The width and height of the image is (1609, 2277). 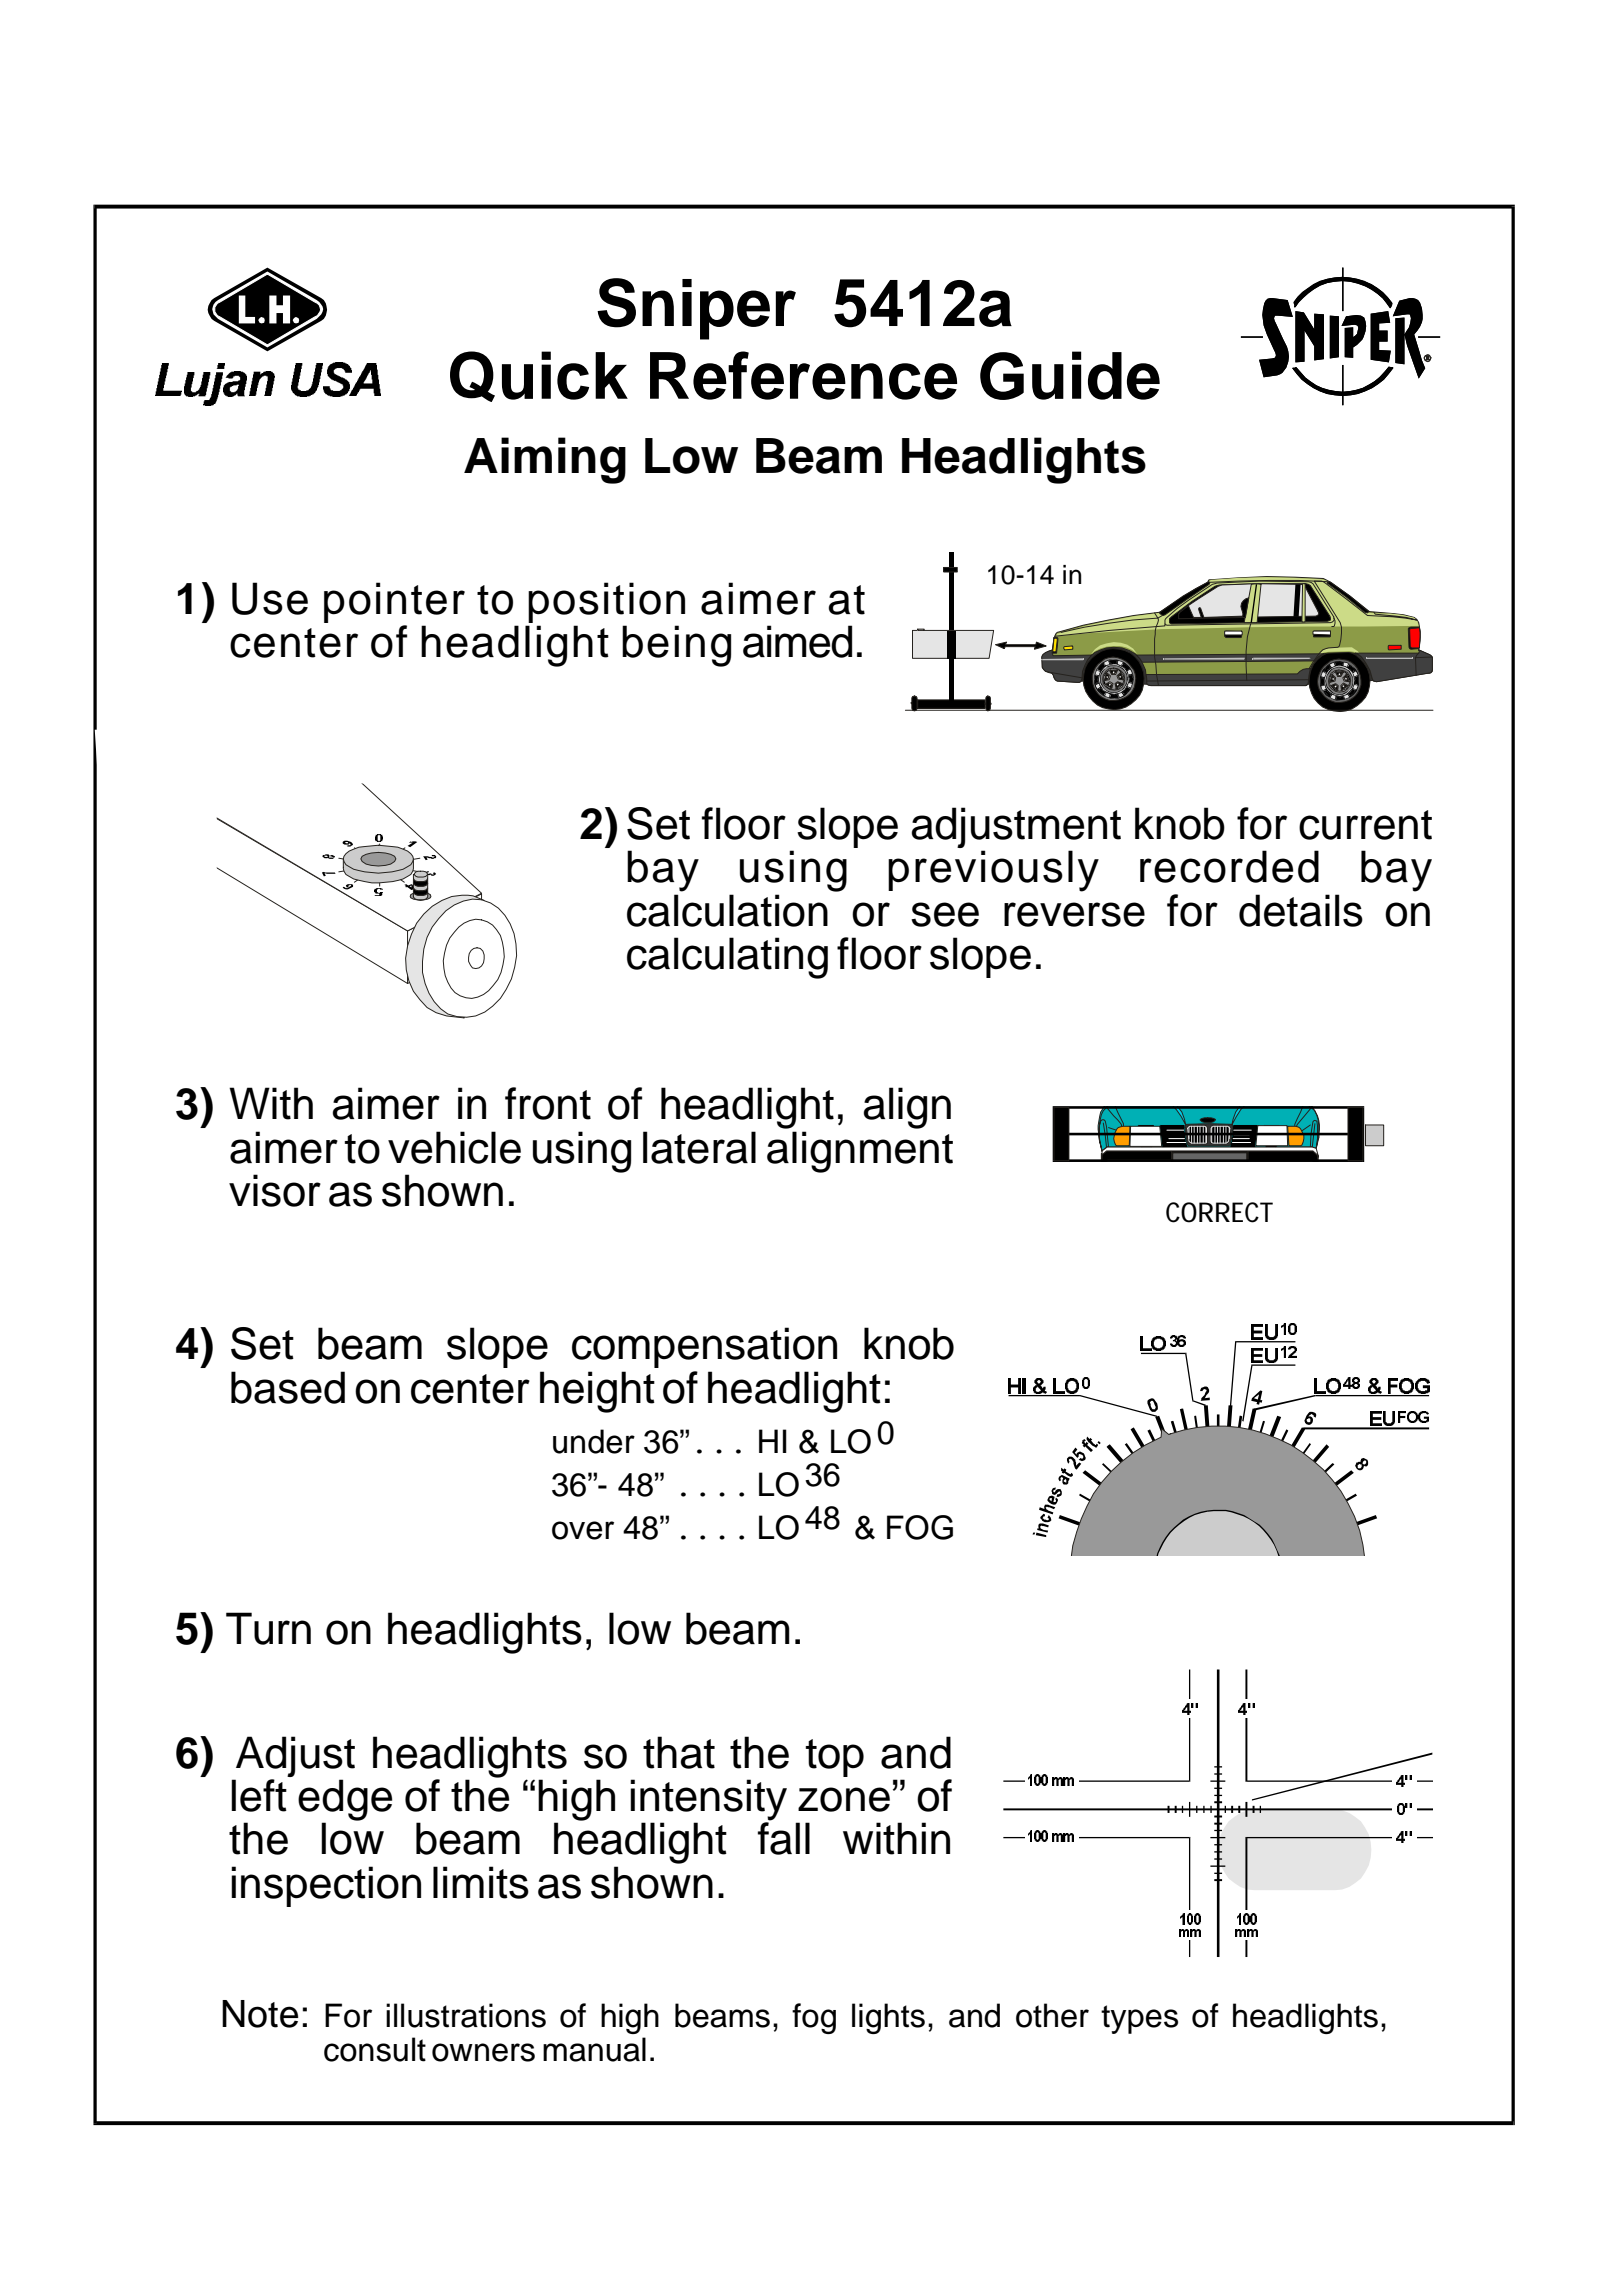 What do you see at coordinates (375, 2049) in the image?
I see `consult` at bounding box center [375, 2049].
